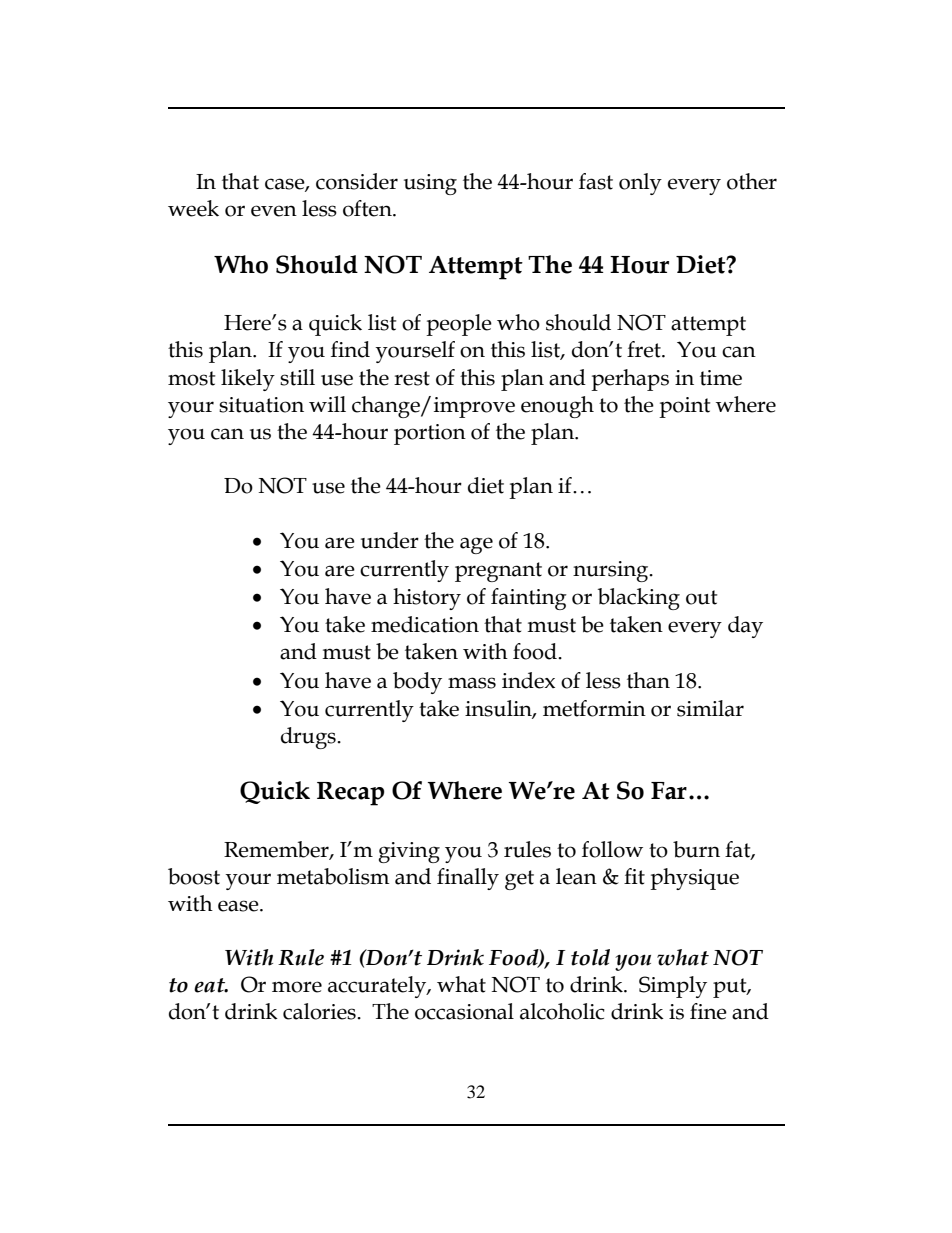 The height and width of the screenshot is (1233, 952). What do you see at coordinates (430, 434) in the screenshot?
I see `portion` at bounding box center [430, 434].
